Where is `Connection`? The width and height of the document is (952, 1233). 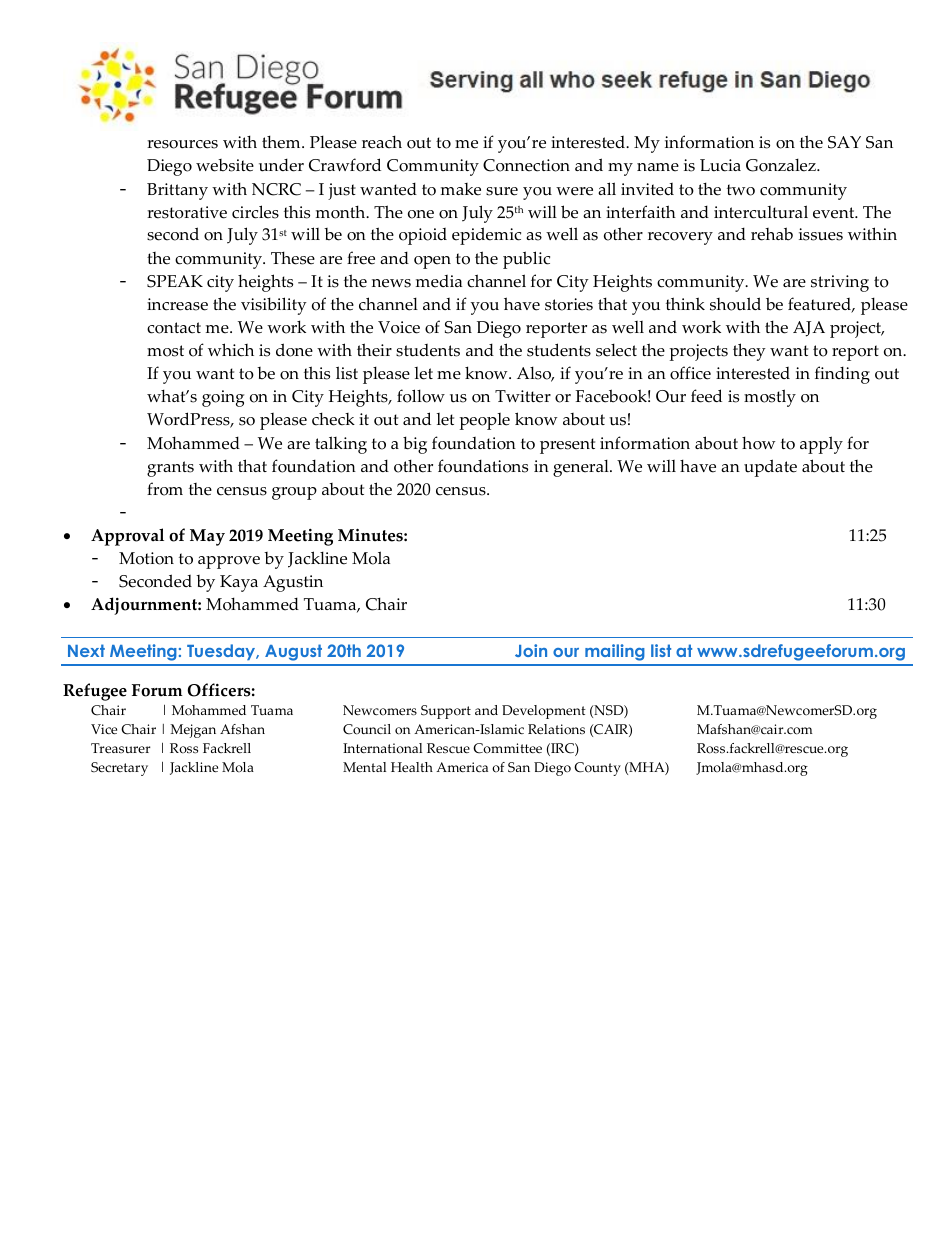 Connection is located at coordinates (526, 165).
